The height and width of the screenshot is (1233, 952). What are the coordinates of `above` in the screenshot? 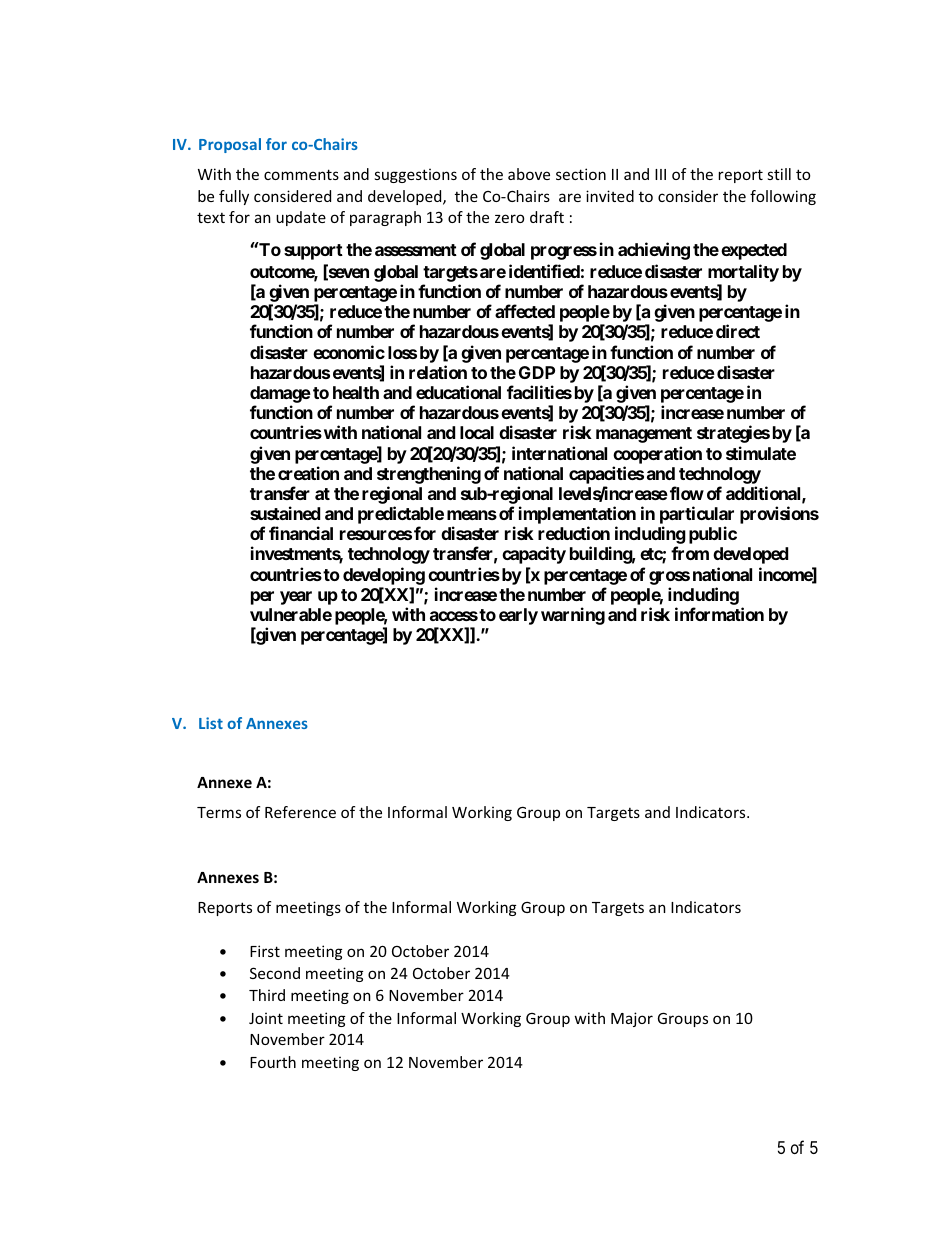 It's located at (529, 174).
